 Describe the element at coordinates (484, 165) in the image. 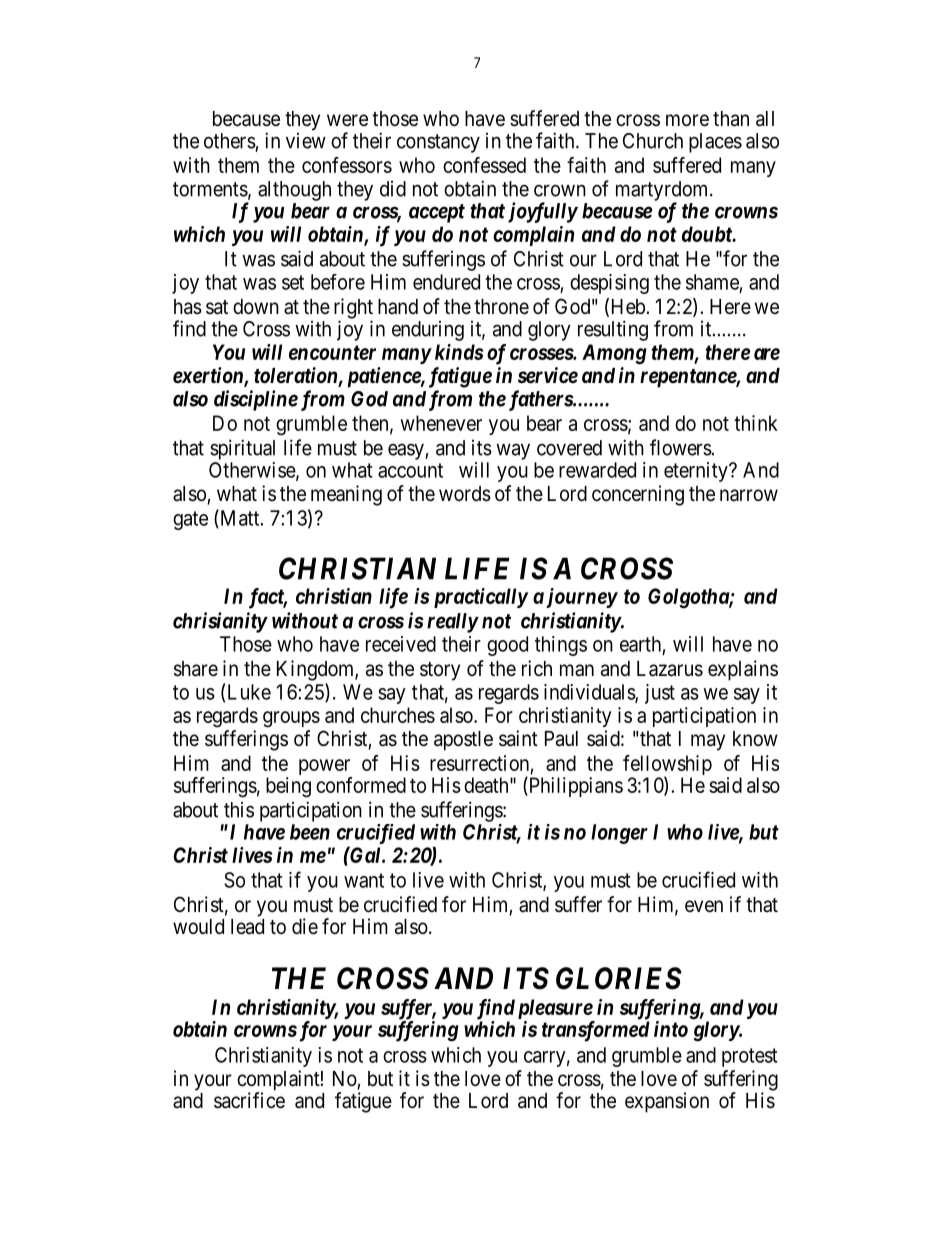

I see `confessed` at that location.
